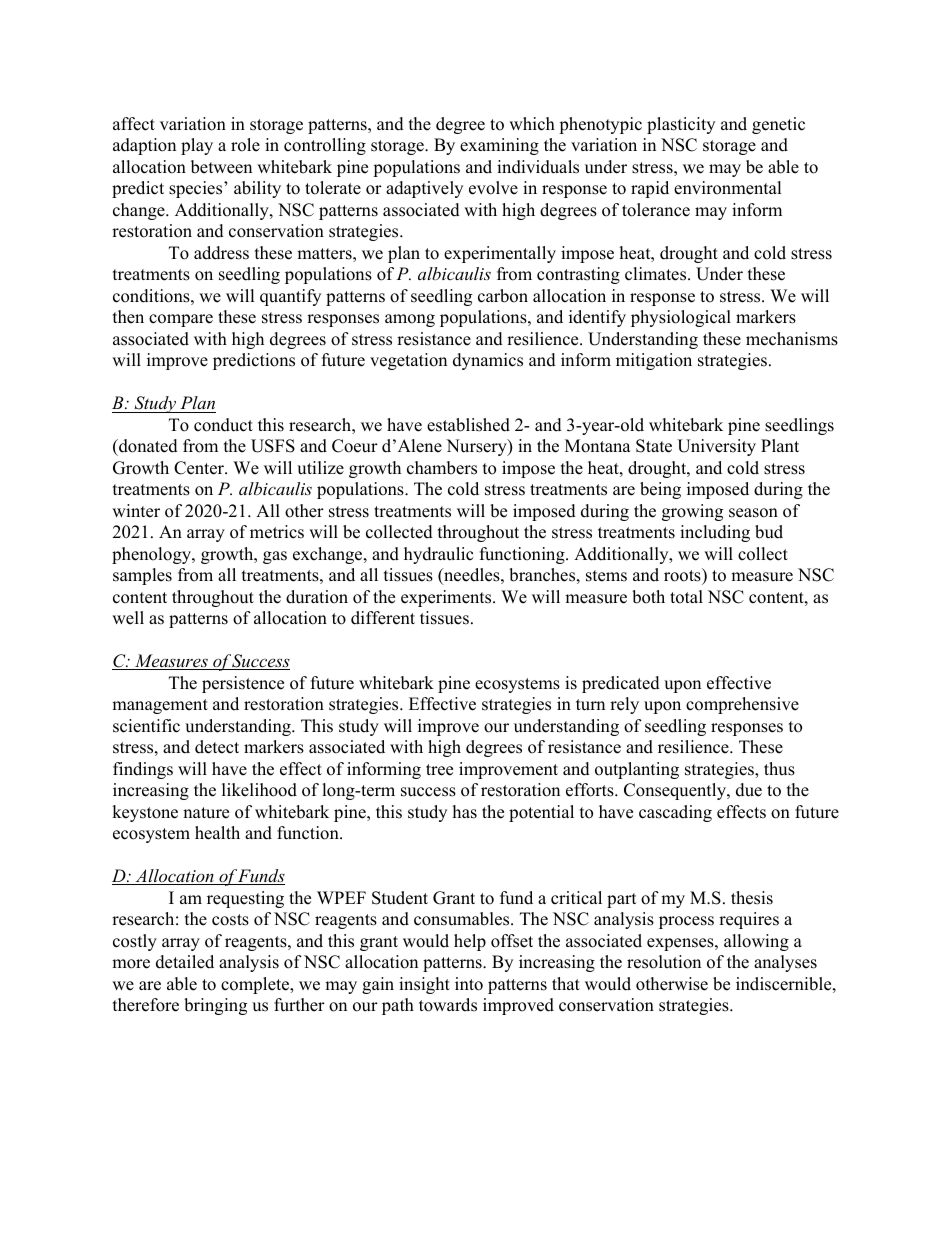 The height and width of the page is (1233, 952). I want to click on samples, so click(142, 576).
